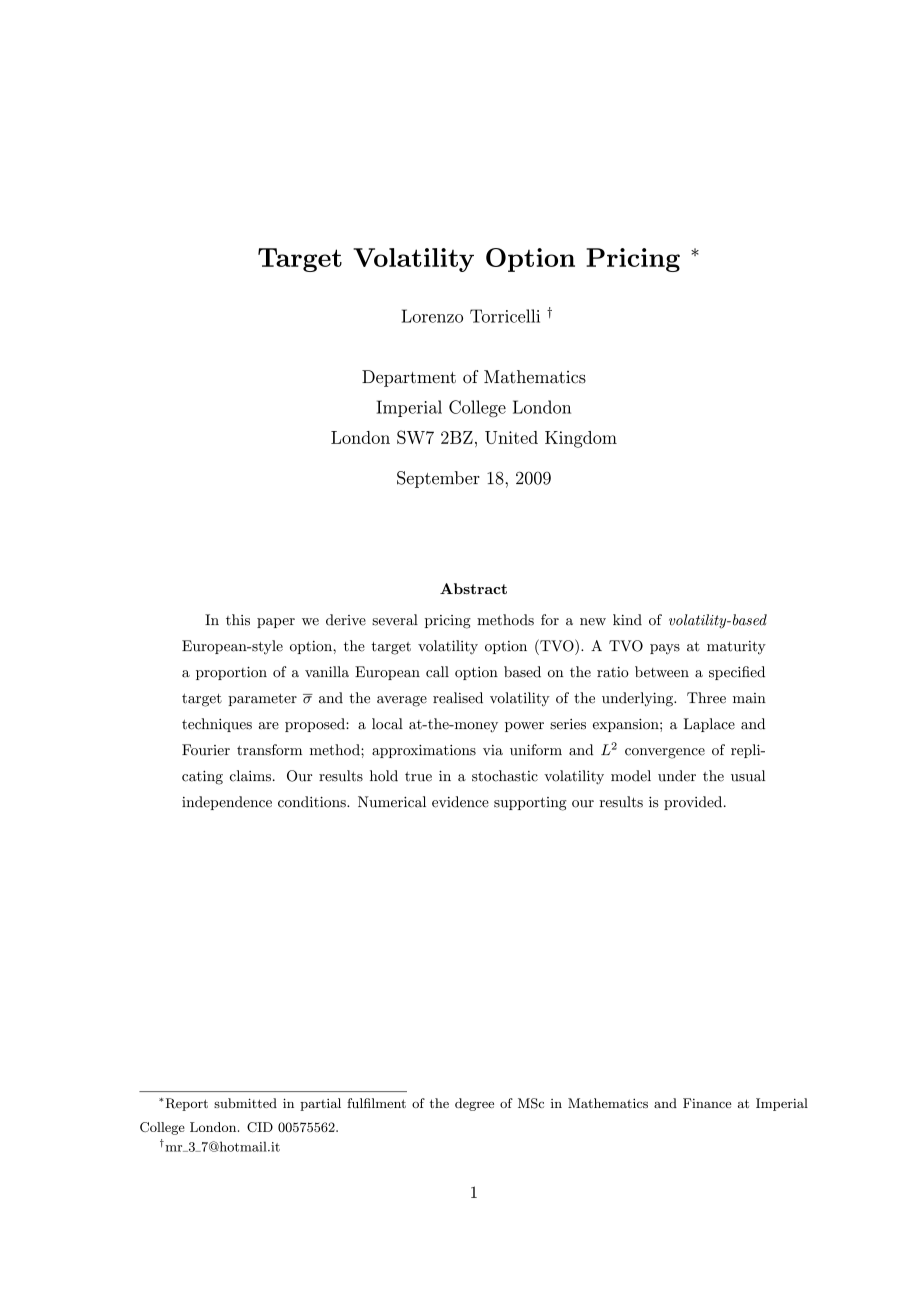  Describe the element at coordinates (409, 378) in the image. I see `Department` at that location.
